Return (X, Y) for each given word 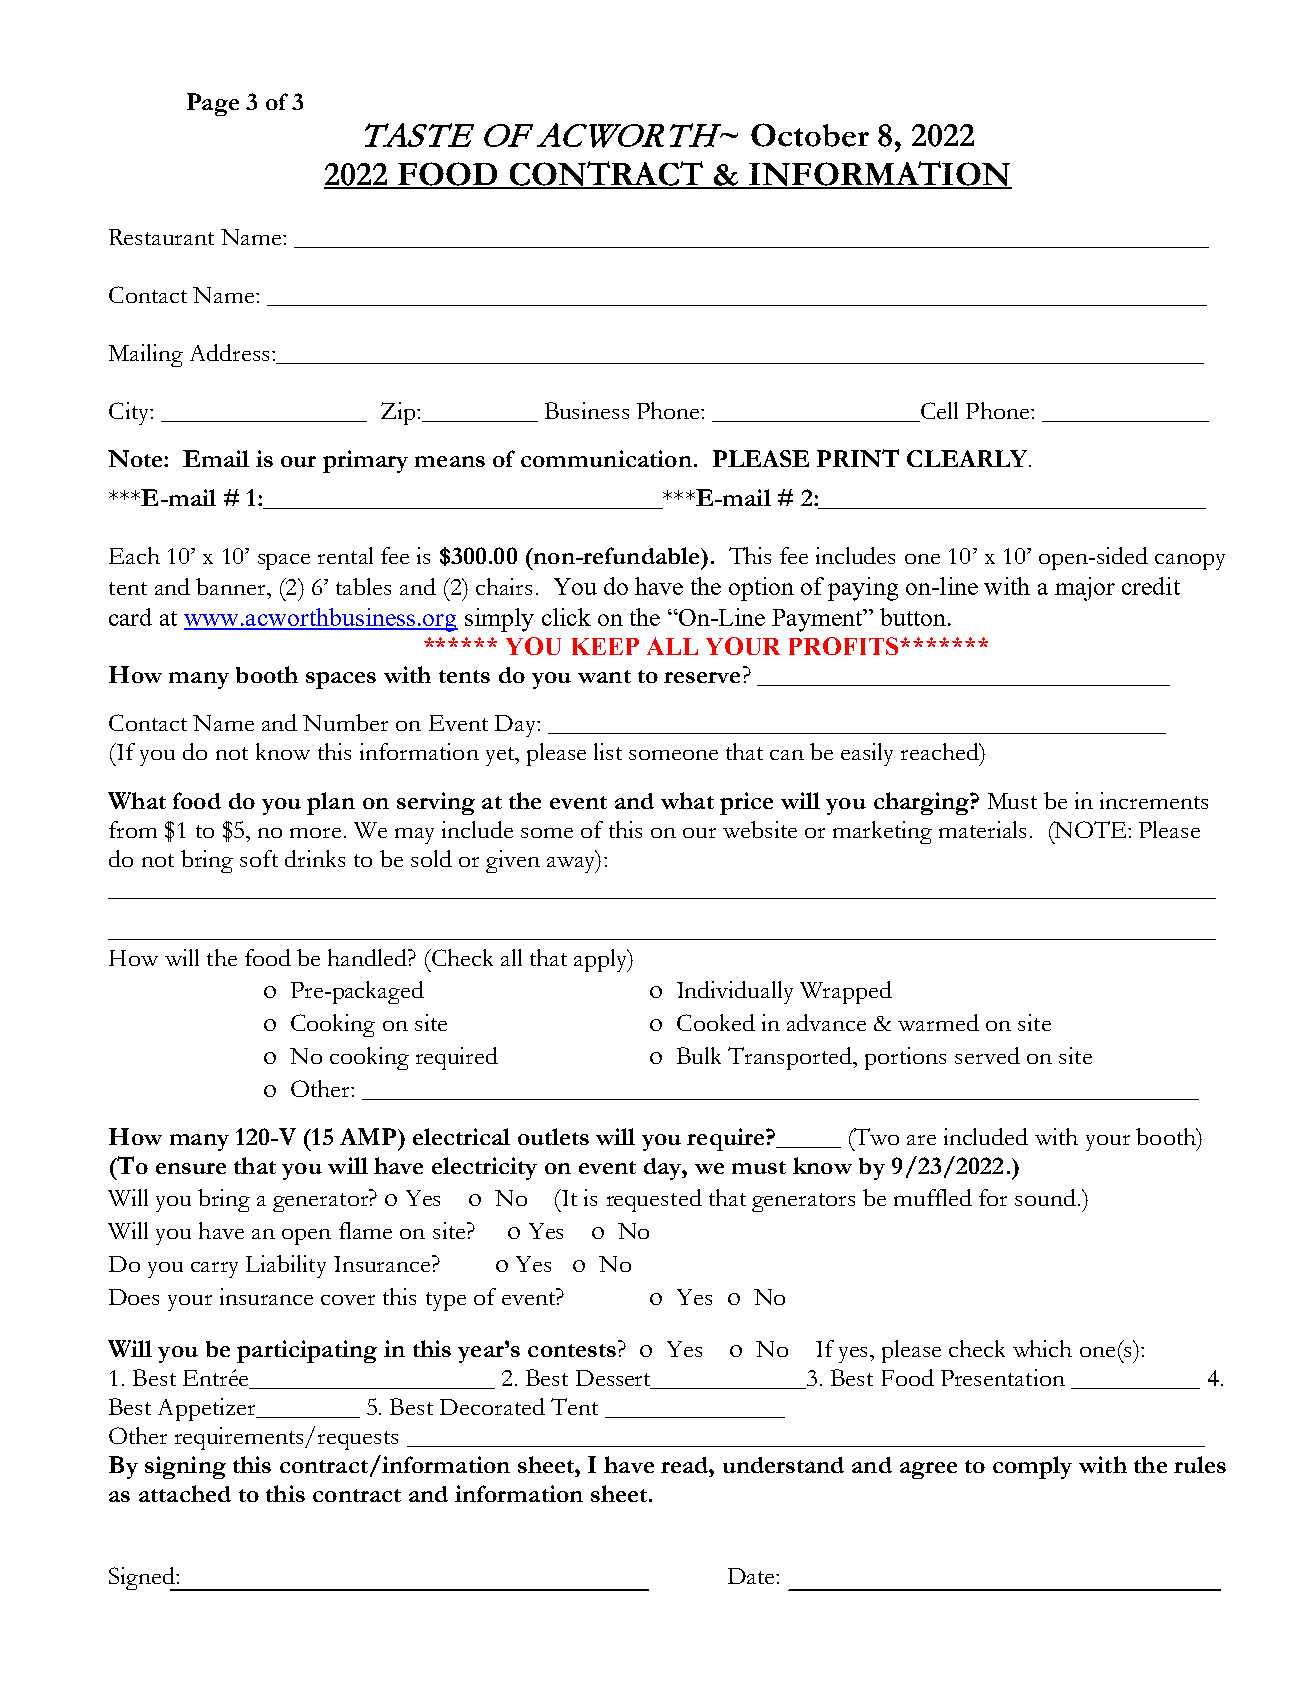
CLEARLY (968, 458)
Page (213, 104)
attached (185, 1493)
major (1085, 589)
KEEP (605, 646)
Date (752, 1576)
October (810, 135)
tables (363, 586)
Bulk (699, 1055)
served (987, 1055)
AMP (368, 1136)
